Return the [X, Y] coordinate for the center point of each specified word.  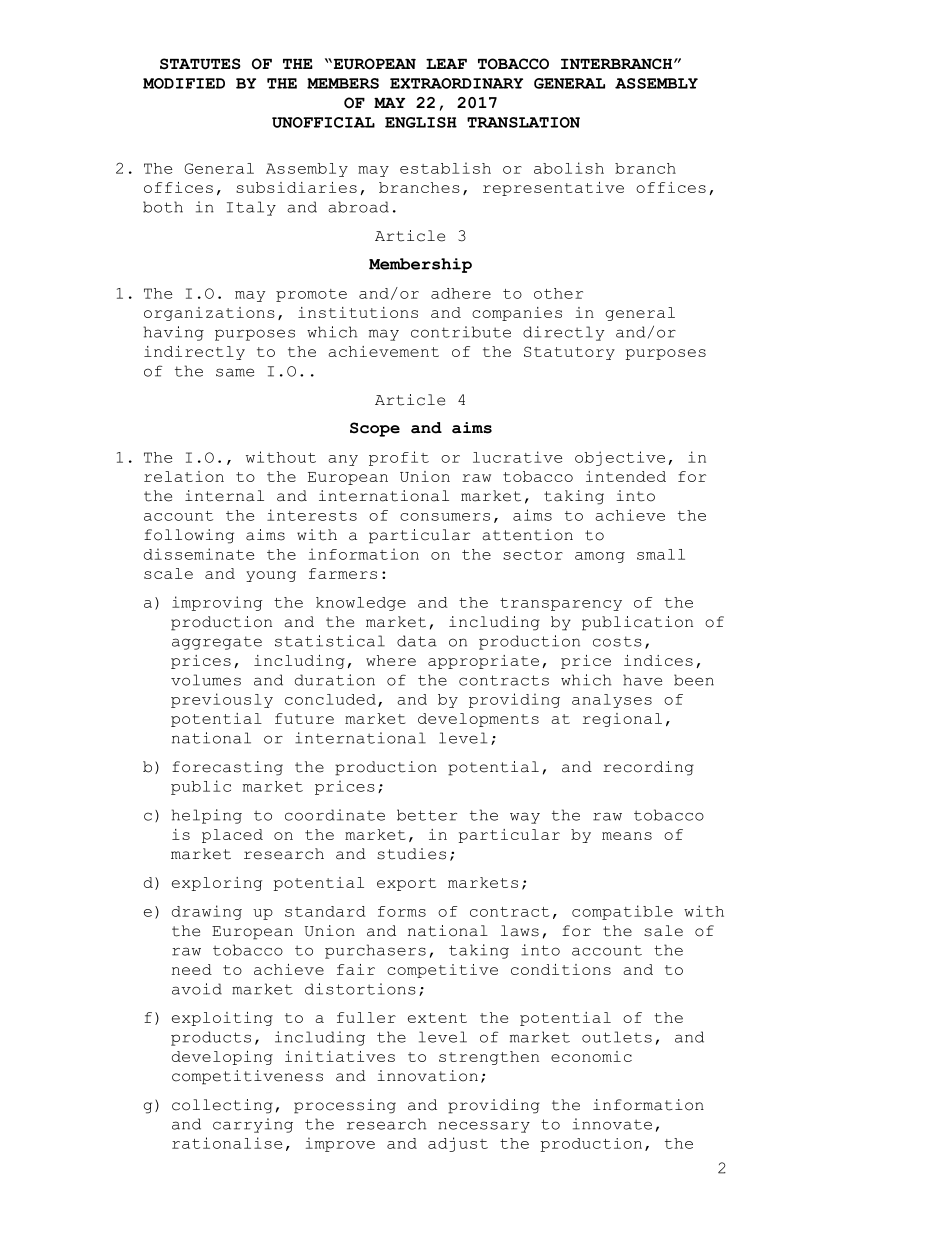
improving [217, 603]
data [417, 641]
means [627, 836]
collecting [222, 1106]
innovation [427, 1076]
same [235, 372]
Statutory [569, 353]
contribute [461, 332]
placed [232, 836]
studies [411, 854]
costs [617, 641]
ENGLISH [421, 122]
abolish [569, 168]
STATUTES [200, 64]
